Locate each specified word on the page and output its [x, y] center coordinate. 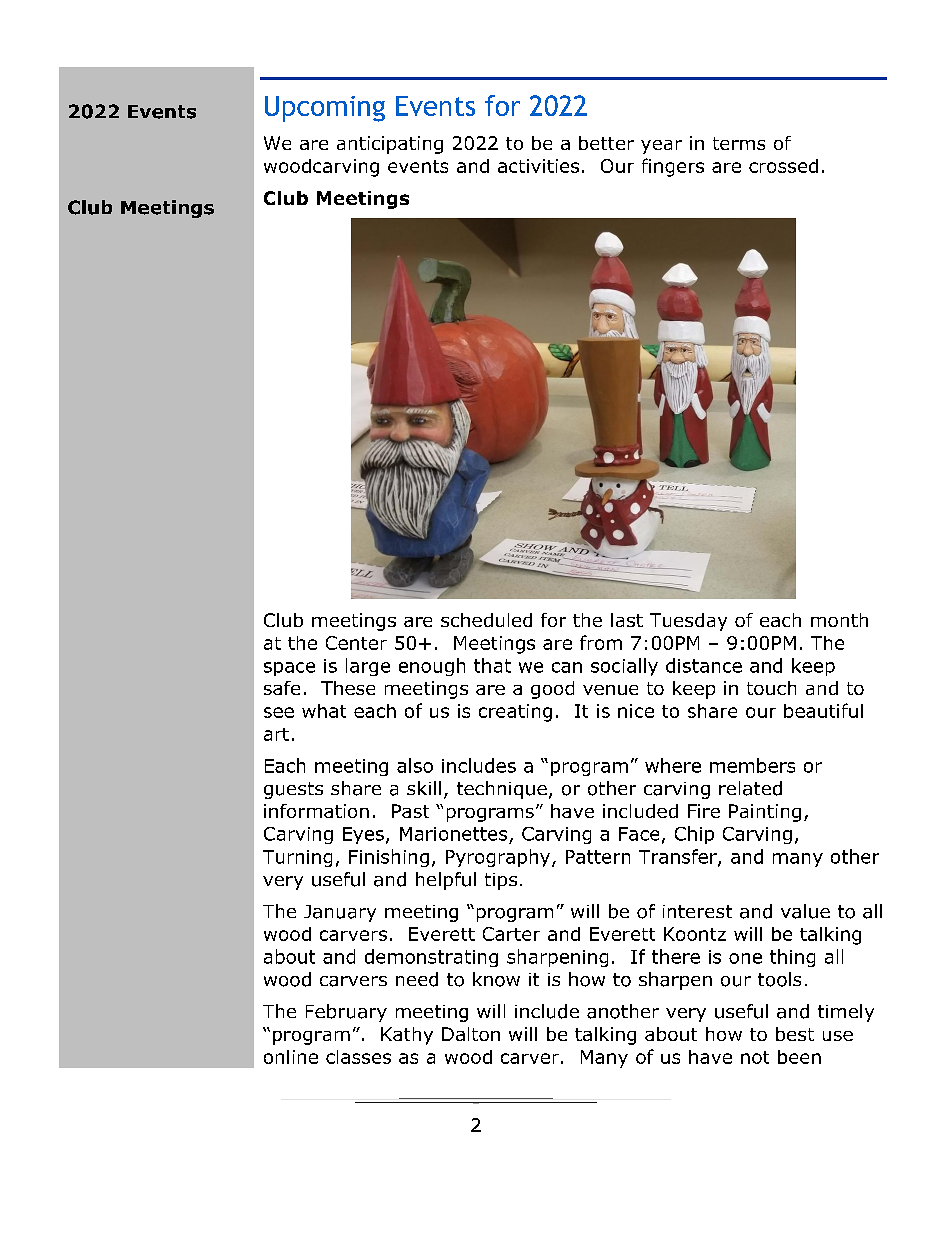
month [839, 620]
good [552, 690]
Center [356, 643]
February [346, 1013]
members [752, 765]
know [496, 979]
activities [538, 166]
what [324, 711]
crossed [783, 166]
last [627, 620]
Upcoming [325, 109]
